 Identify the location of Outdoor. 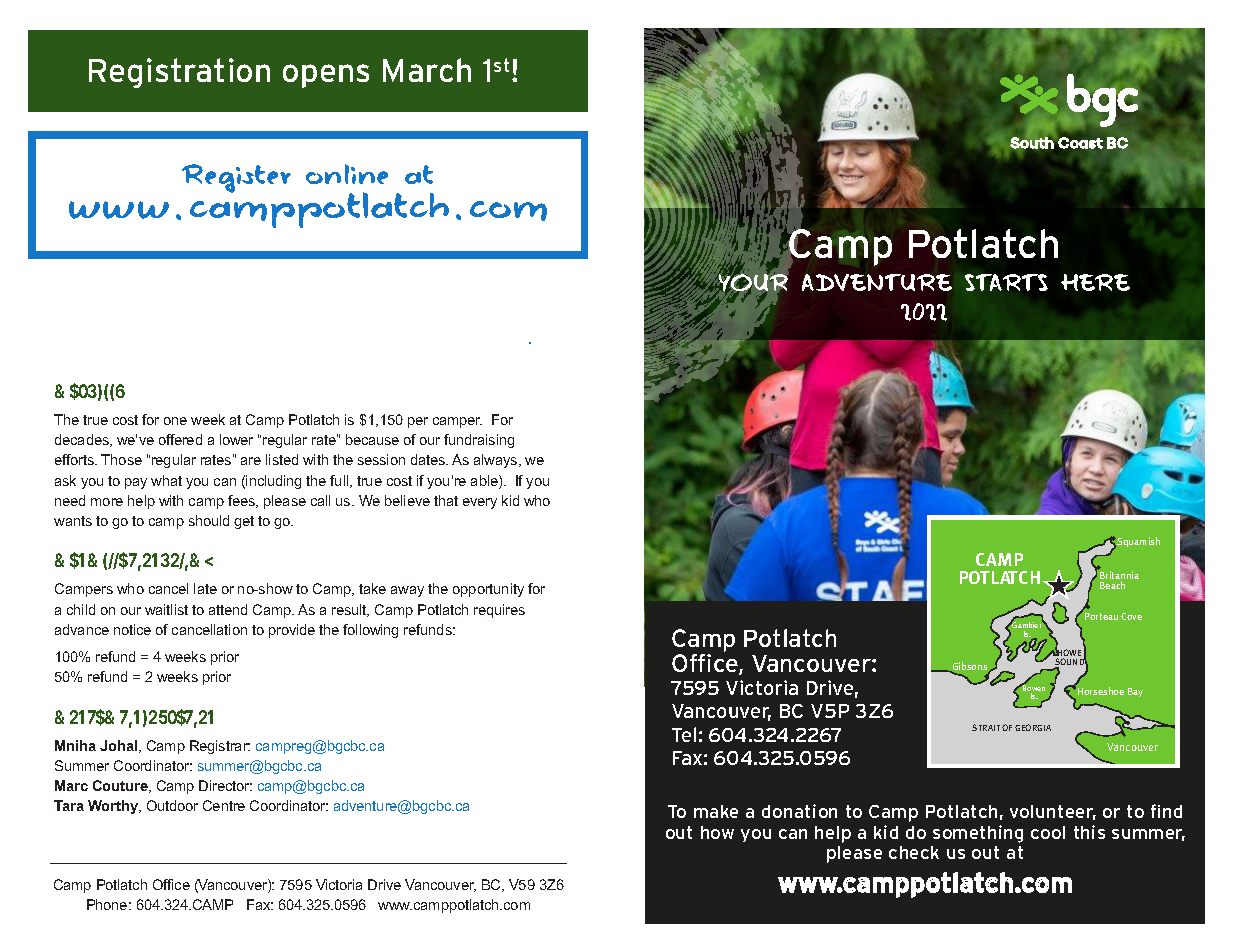
(172, 805).
